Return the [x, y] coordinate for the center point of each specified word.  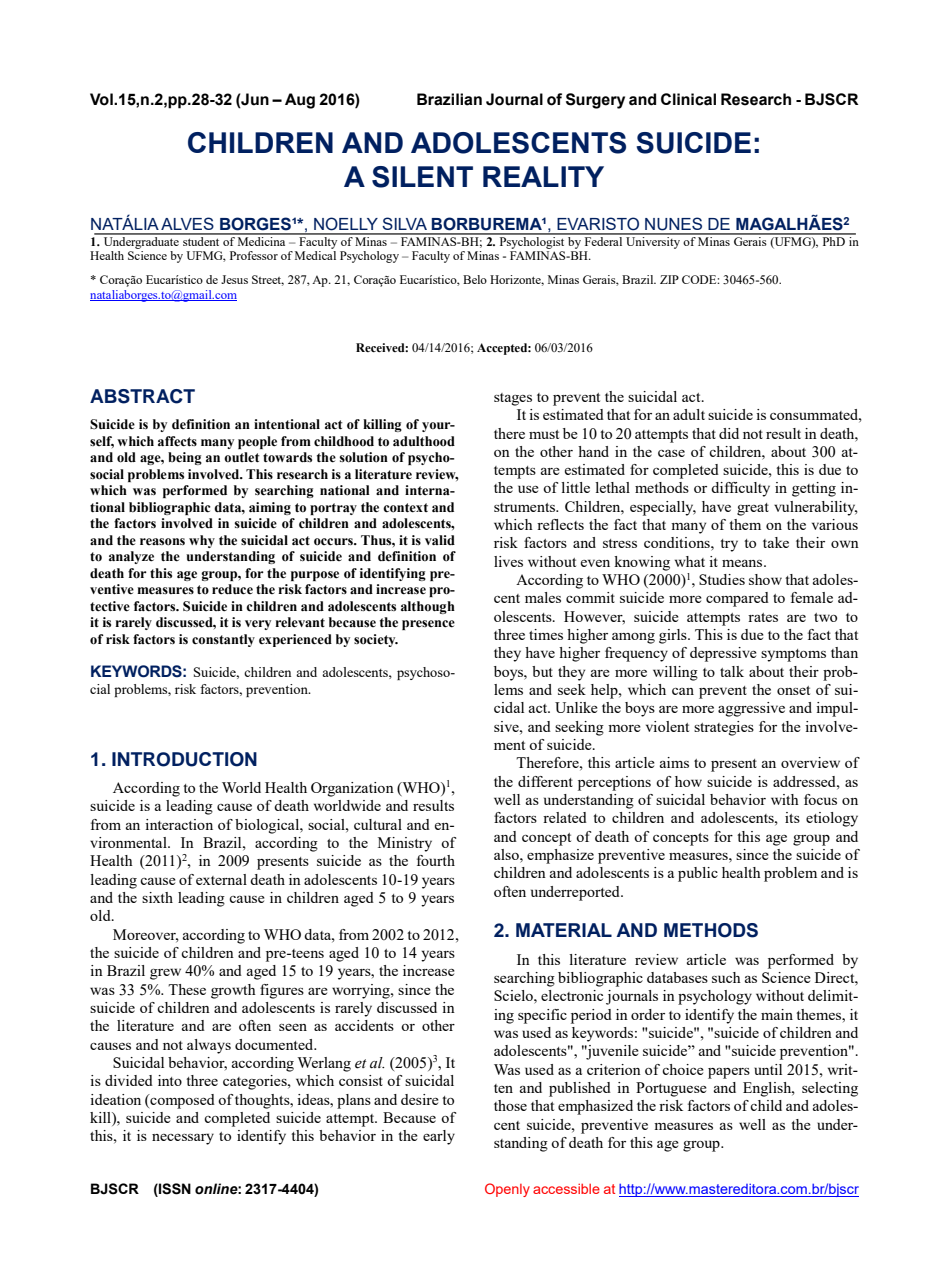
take [776, 542]
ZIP [669, 279]
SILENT [422, 177]
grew [165, 974]
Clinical [688, 99]
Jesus [234, 279]
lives [508, 561]
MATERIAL [564, 930]
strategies [724, 728]
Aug [300, 101]
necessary [183, 1139]
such [726, 977]
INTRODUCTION [184, 759]
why [202, 541]
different [545, 781]
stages [513, 399]
